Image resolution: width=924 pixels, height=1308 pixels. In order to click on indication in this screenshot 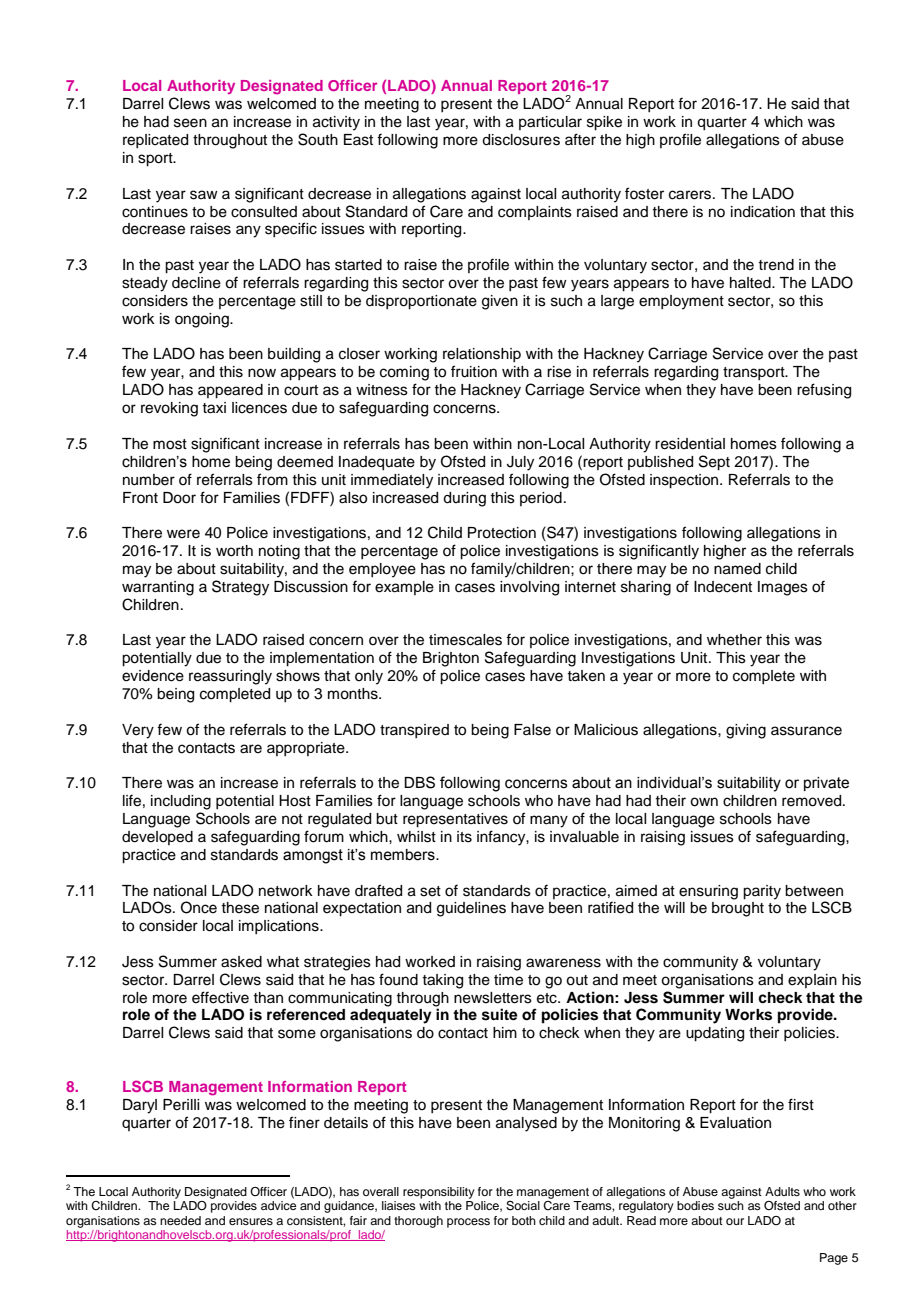, I will do `click(763, 212)`.
